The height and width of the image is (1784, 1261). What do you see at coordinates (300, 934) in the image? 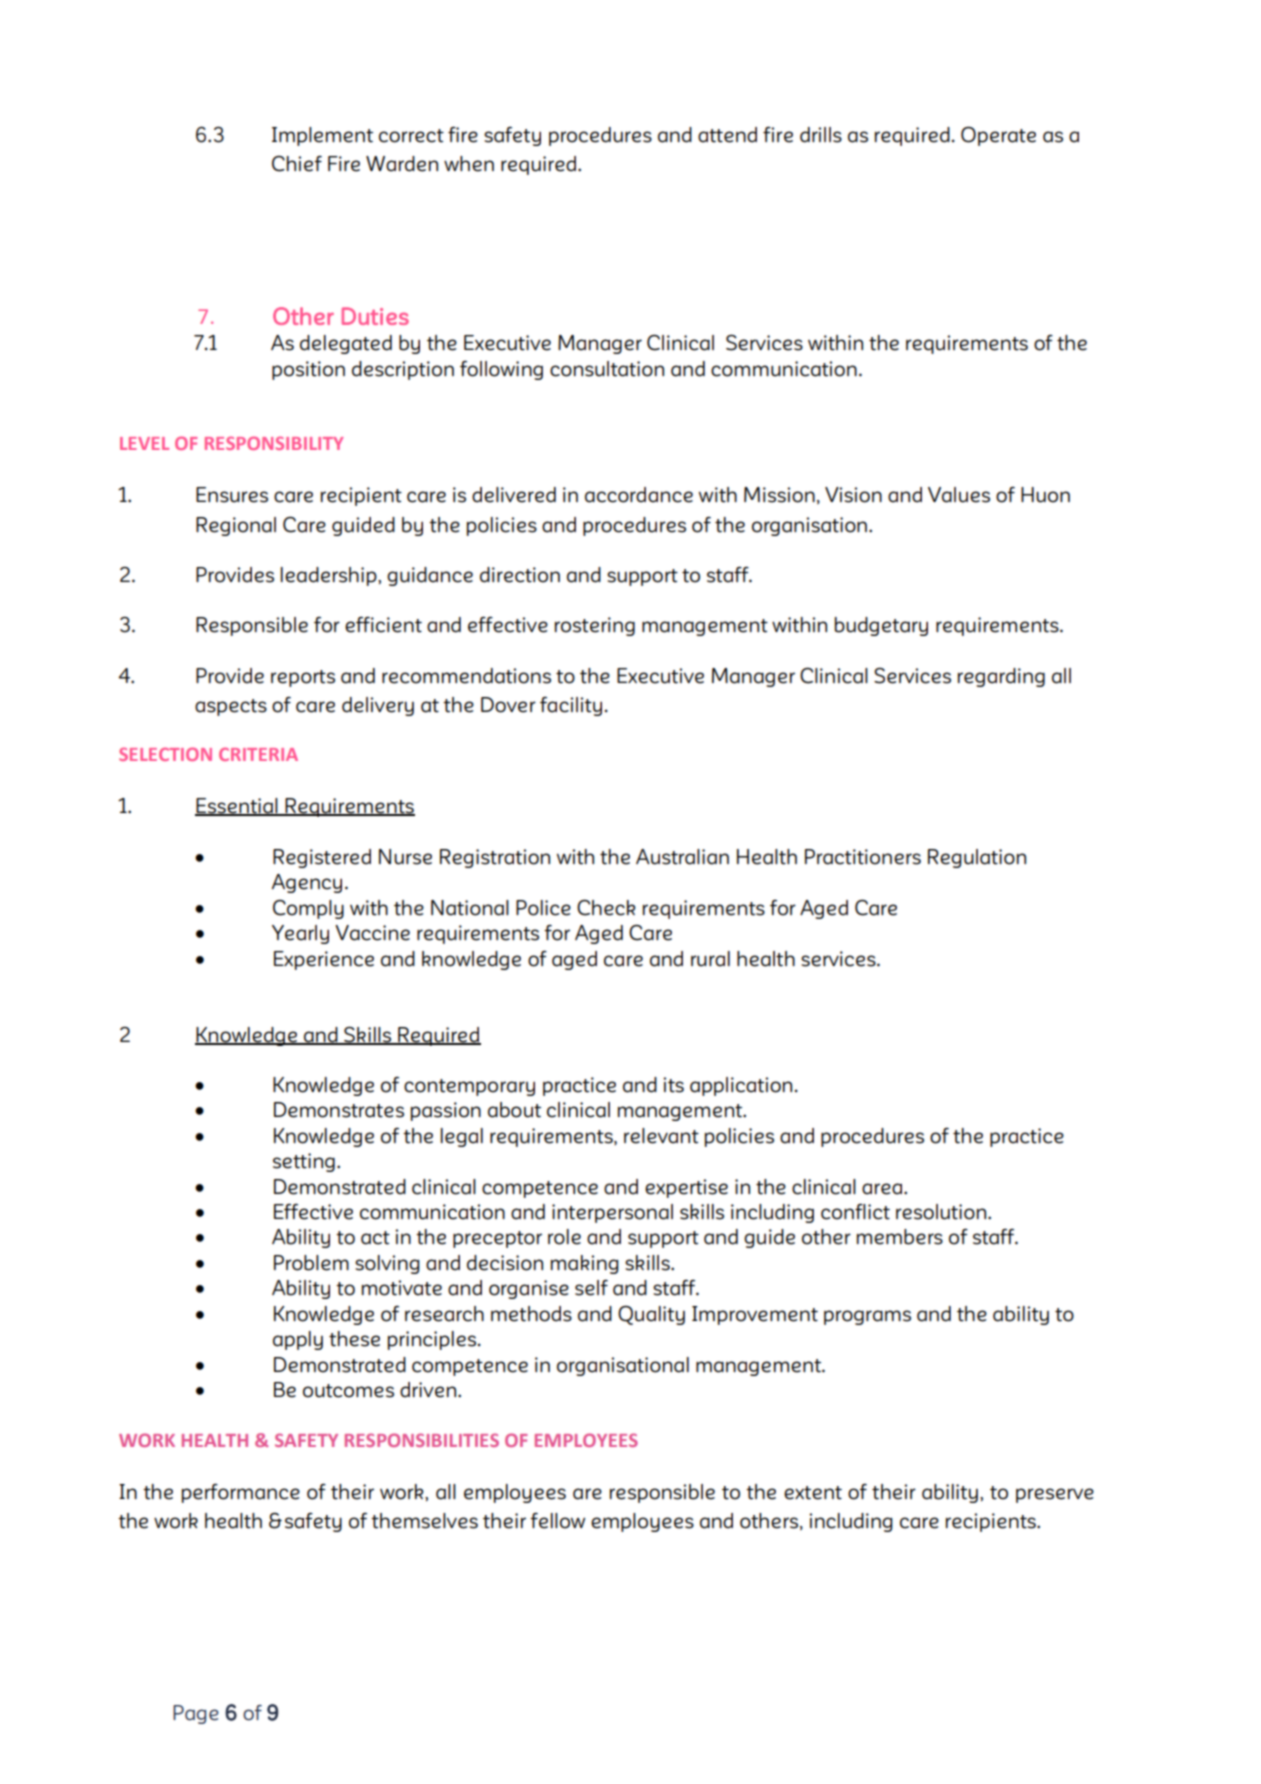
I see `Yearly` at bounding box center [300, 934].
